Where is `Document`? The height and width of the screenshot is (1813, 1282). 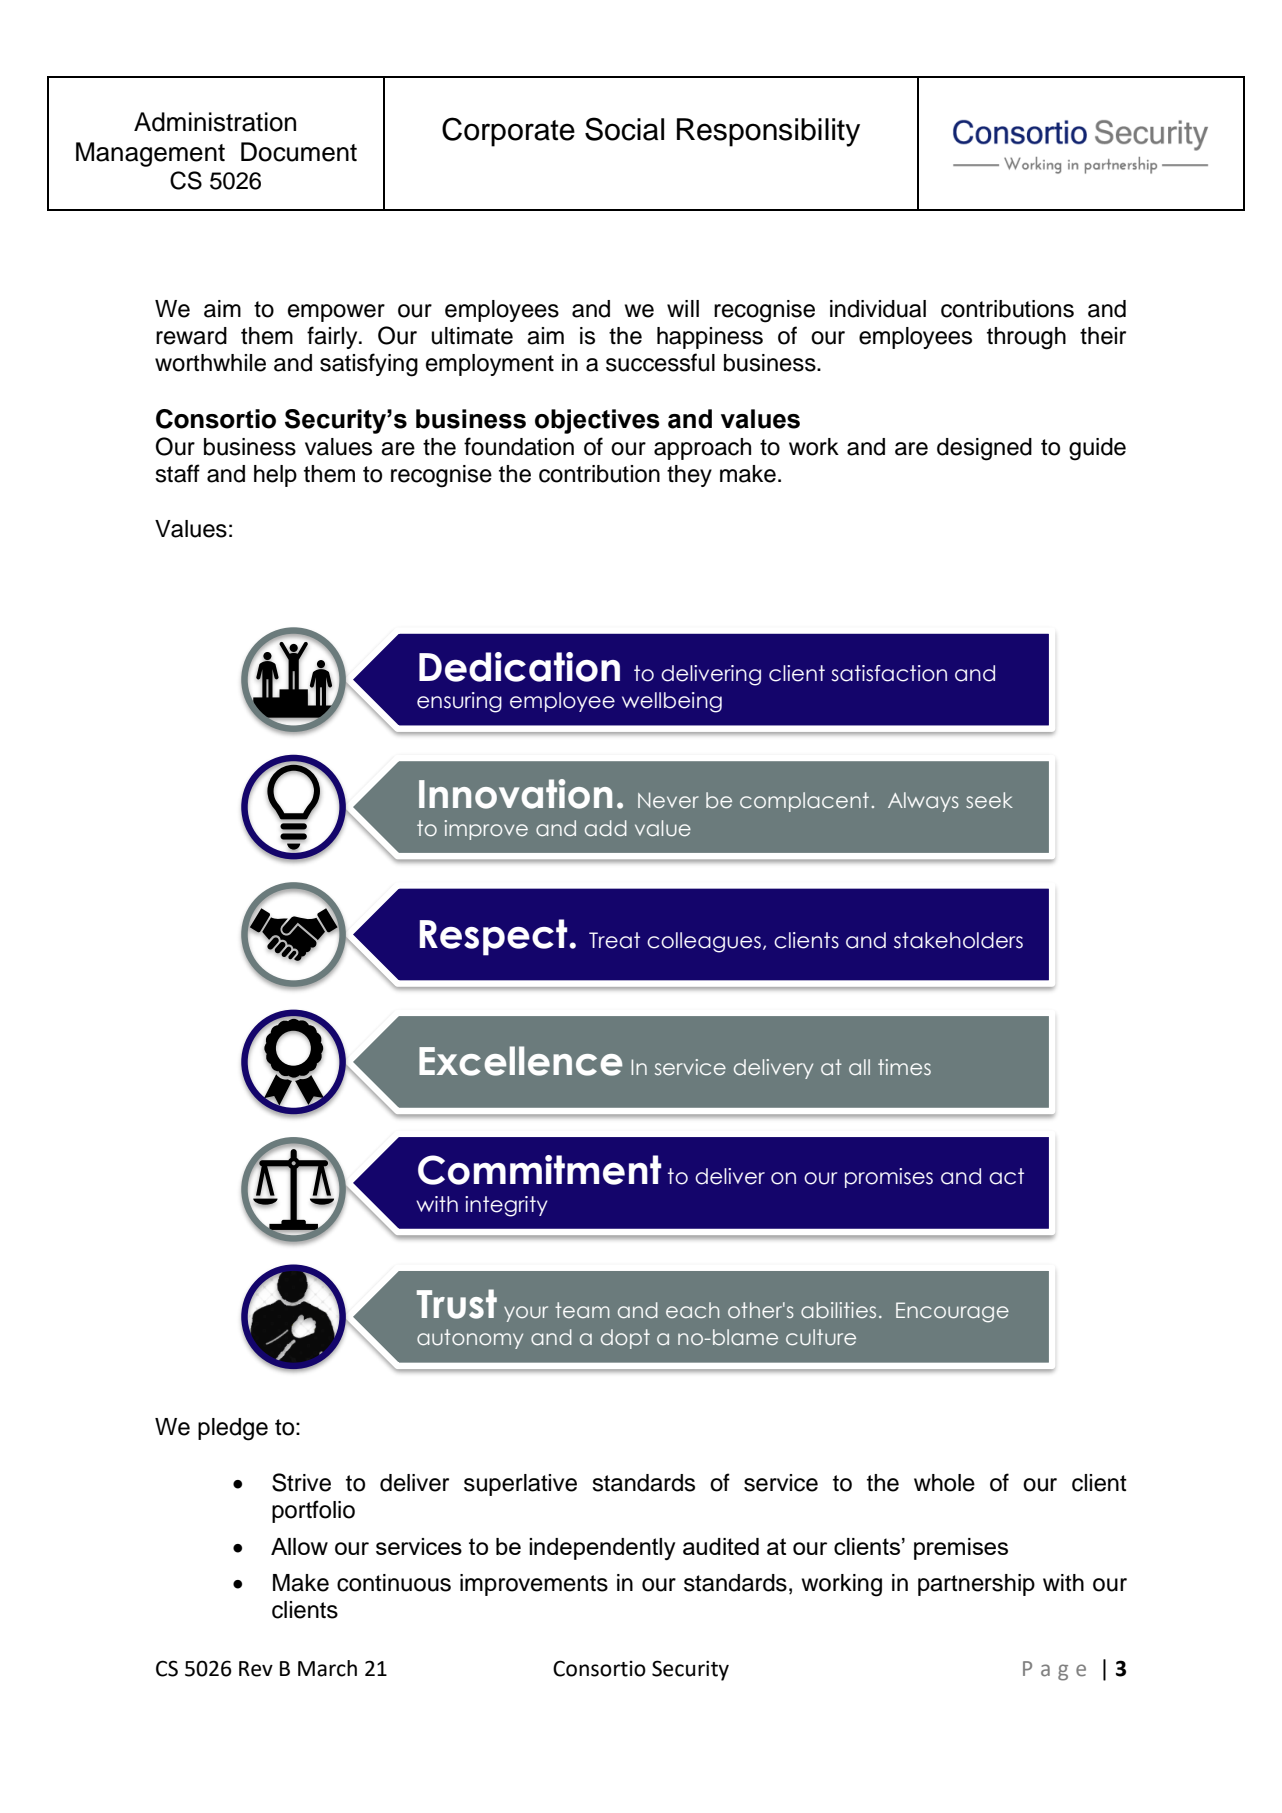 Document is located at coordinates (299, 152).
